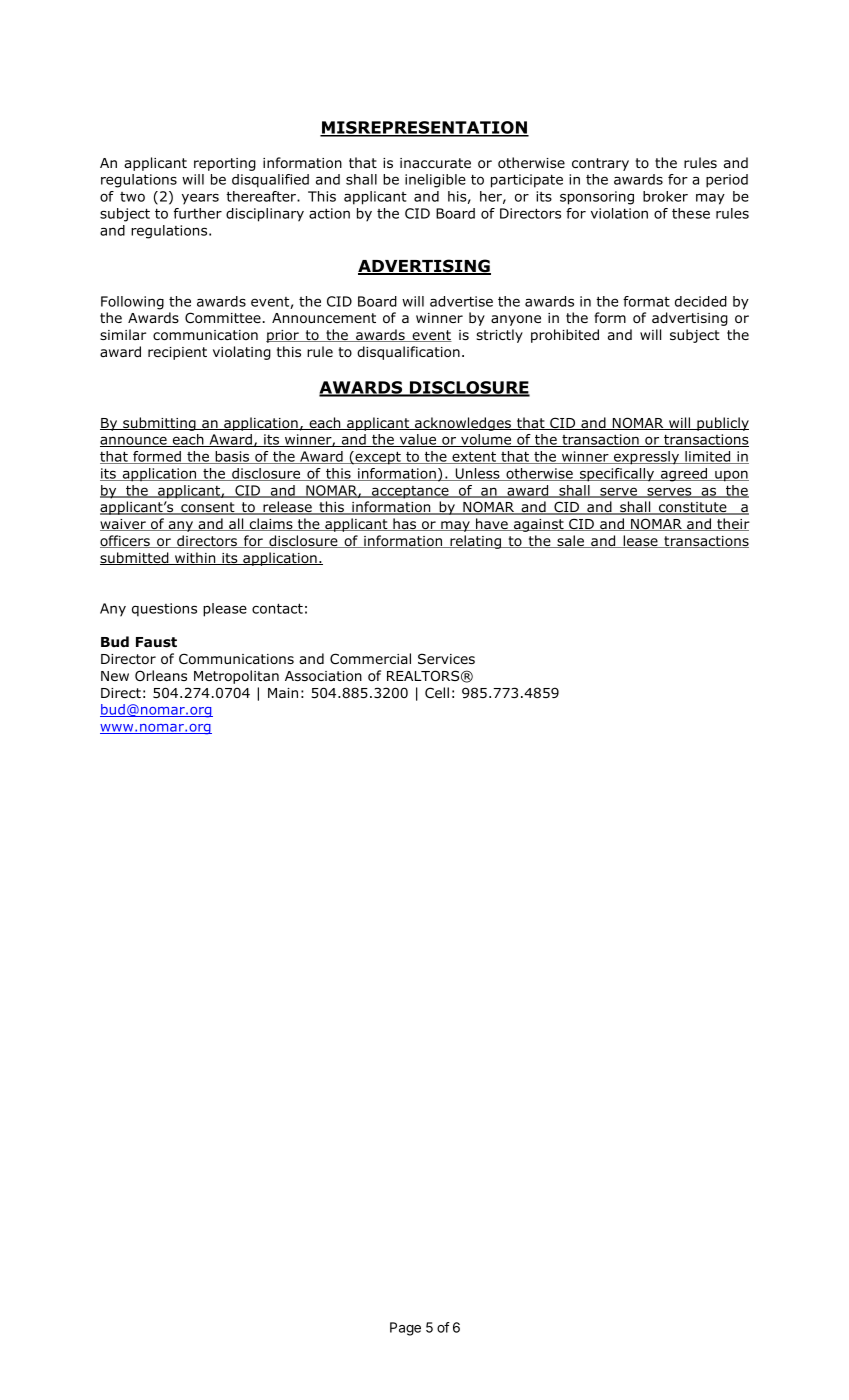  What do you see at coordinates (446, 658) in the document?
I see `Services` at bounding box center [446, 658].
